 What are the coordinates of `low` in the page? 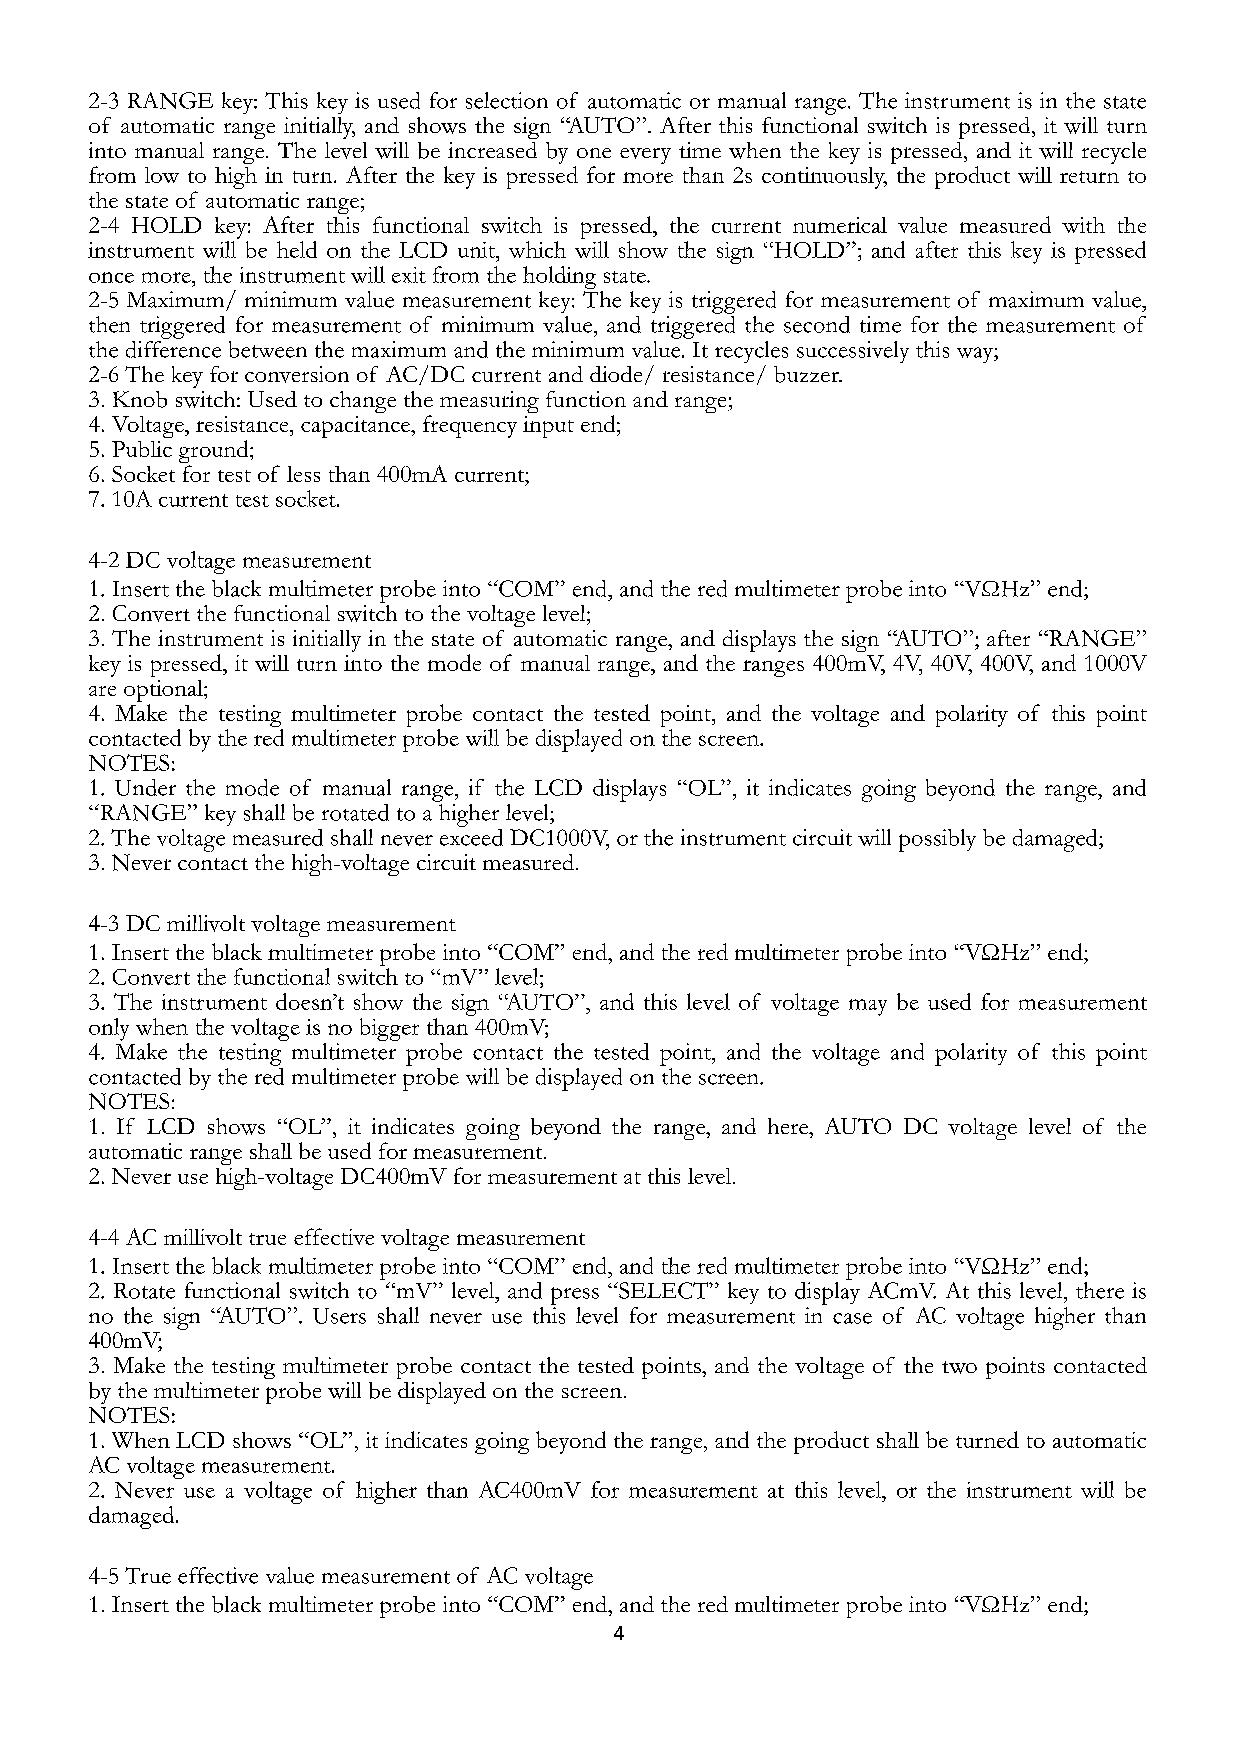 It's located at (162, 175).
